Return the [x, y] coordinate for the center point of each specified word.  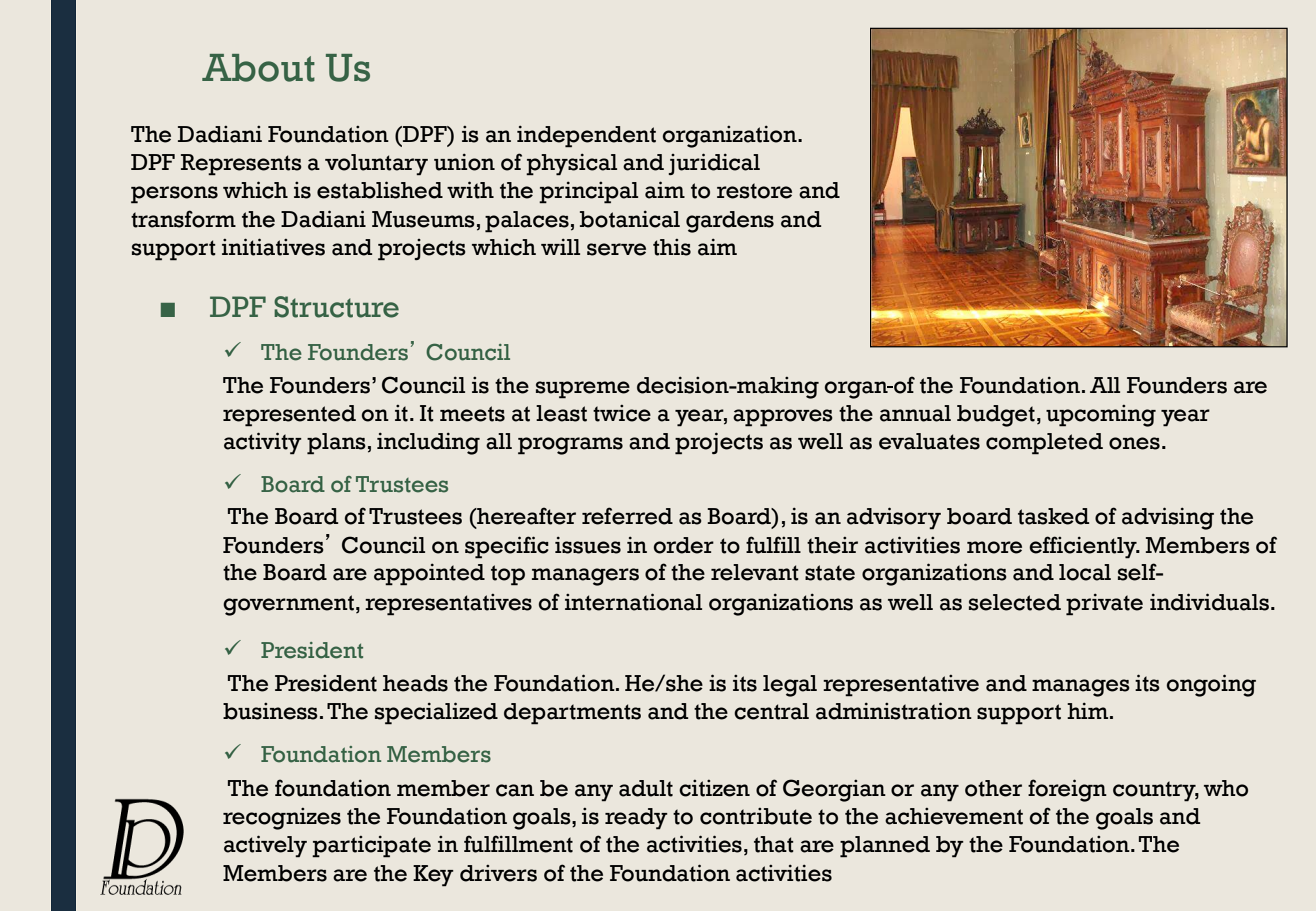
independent [586, 137]
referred [627, 516]
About [258, 68]
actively [265, 846]
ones [1134, 443]
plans [336, 444]
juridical [714, 164]
